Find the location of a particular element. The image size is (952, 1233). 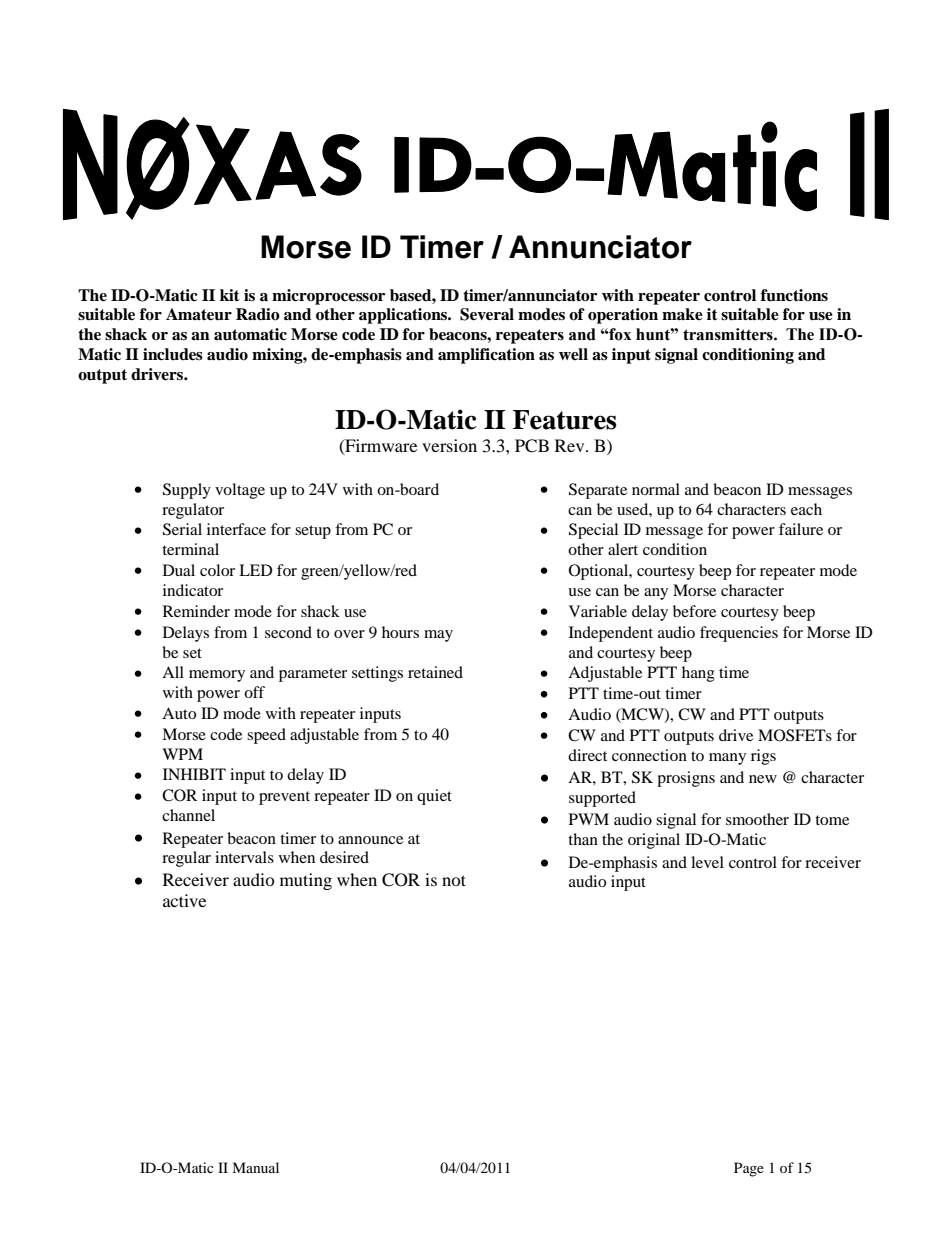

original is located at coordinates (654, 841).
